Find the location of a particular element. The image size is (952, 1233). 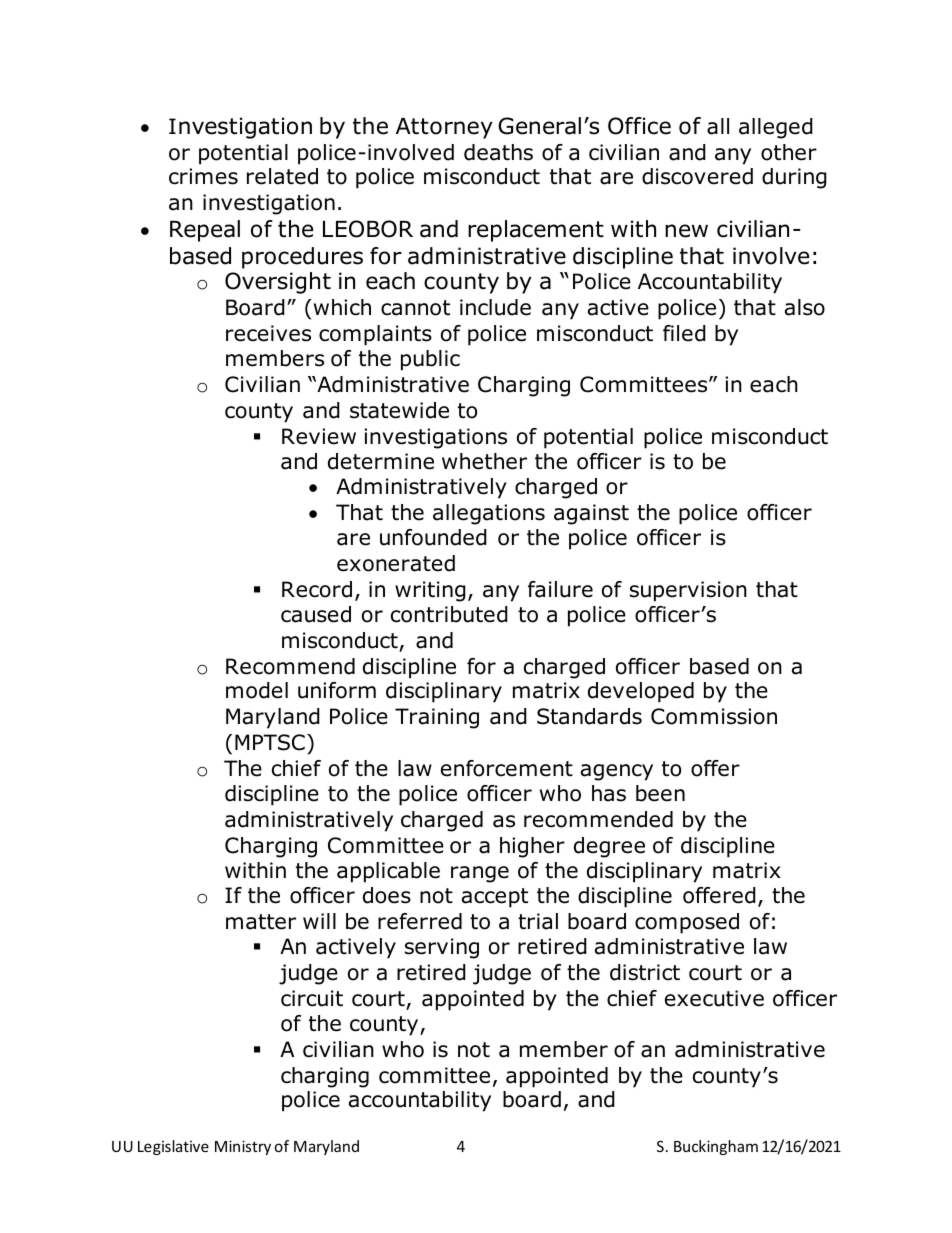

deaths is located at coordinates (498, 152).
